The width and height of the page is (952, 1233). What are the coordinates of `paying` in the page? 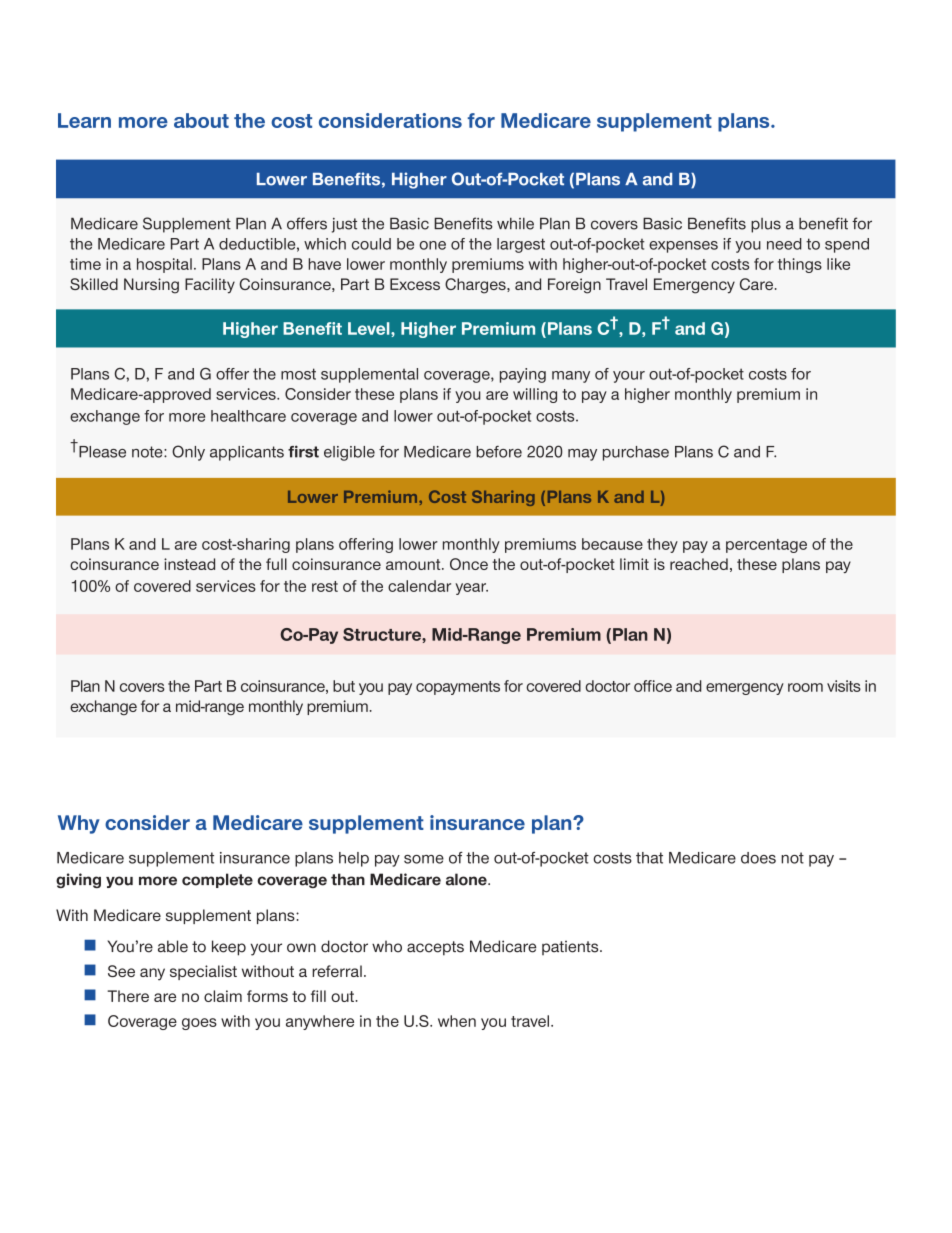 It's located at (523, 375).
